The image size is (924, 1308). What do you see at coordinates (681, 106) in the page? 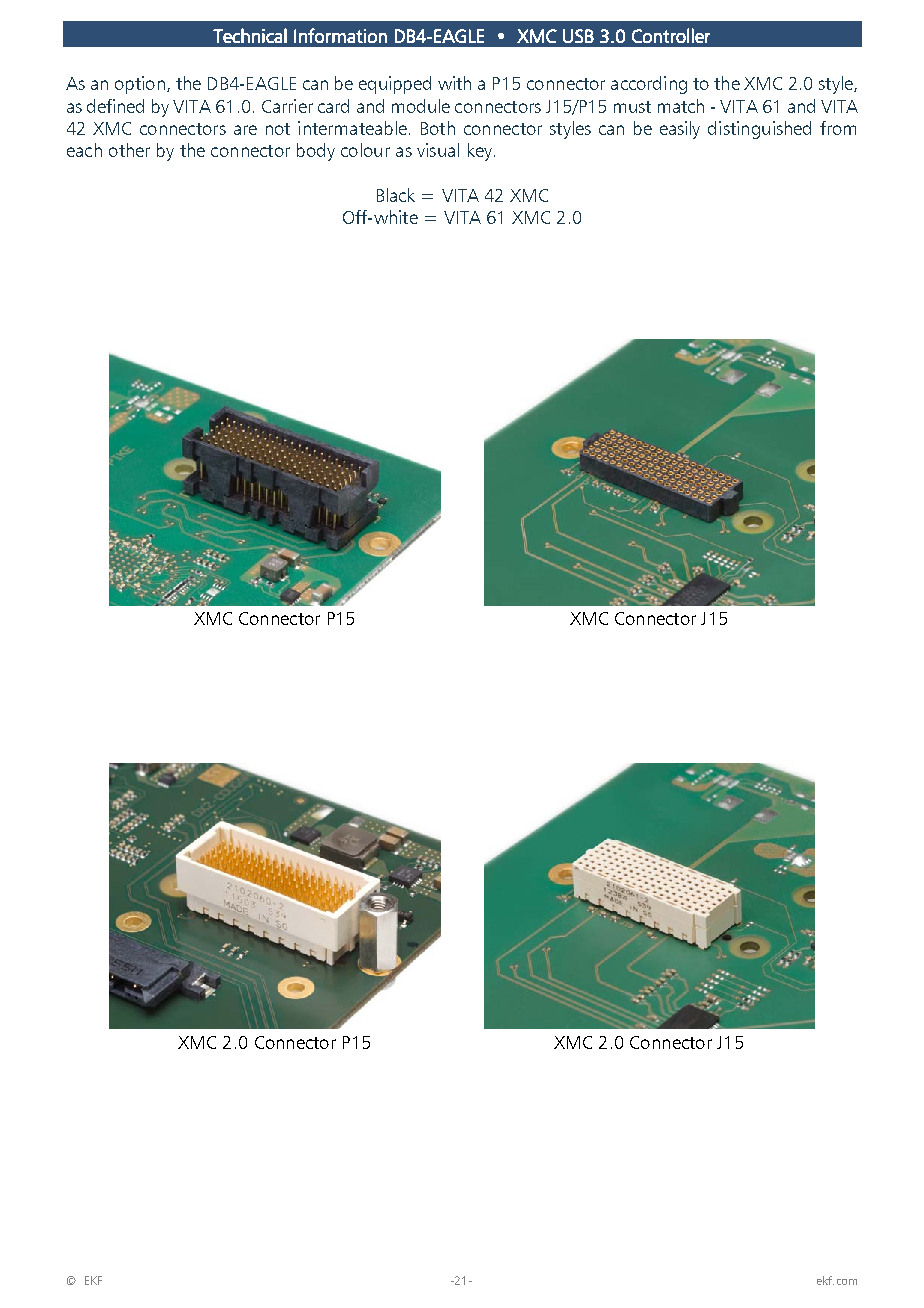
I see `match` at bounding box center [681, 106].
